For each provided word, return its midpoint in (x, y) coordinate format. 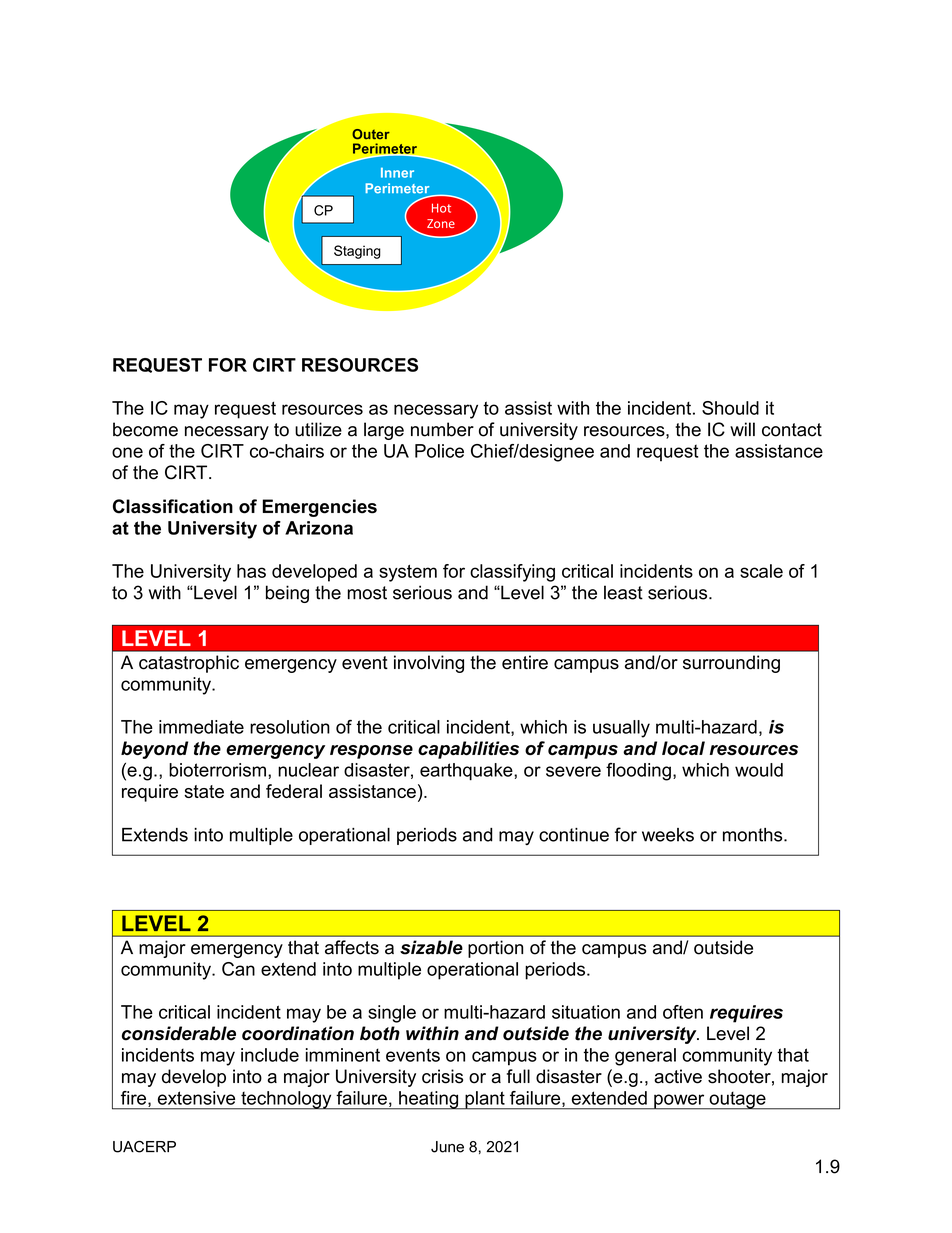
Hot (441, 208)
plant (485, 1100)
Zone (441, 223)
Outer (371, 134)
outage (737, 1100)
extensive (196, 1098)
